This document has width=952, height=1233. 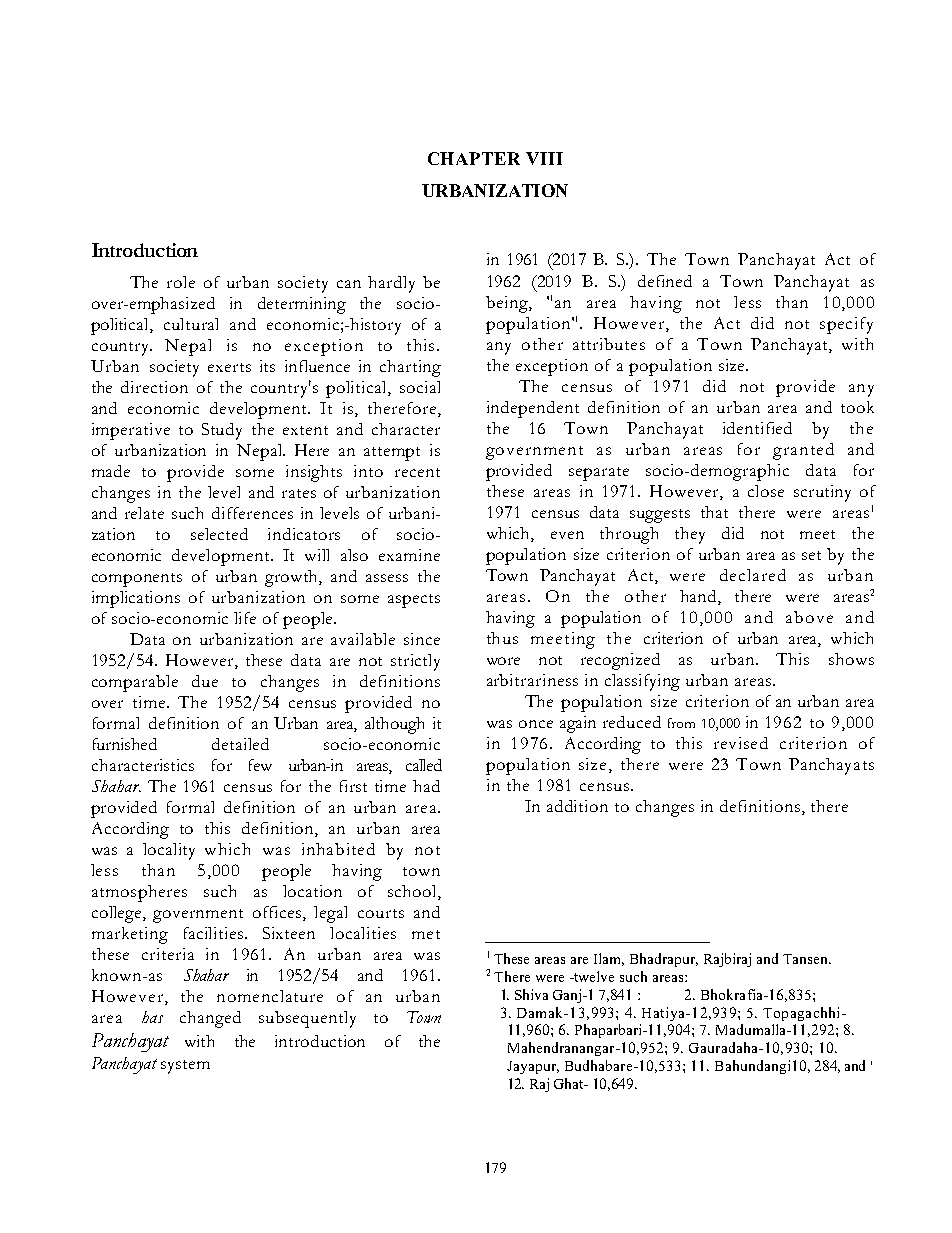 What do you see at coordinates (169, 851) in the document?
I see `locality` at bounding box center [169, 851].
